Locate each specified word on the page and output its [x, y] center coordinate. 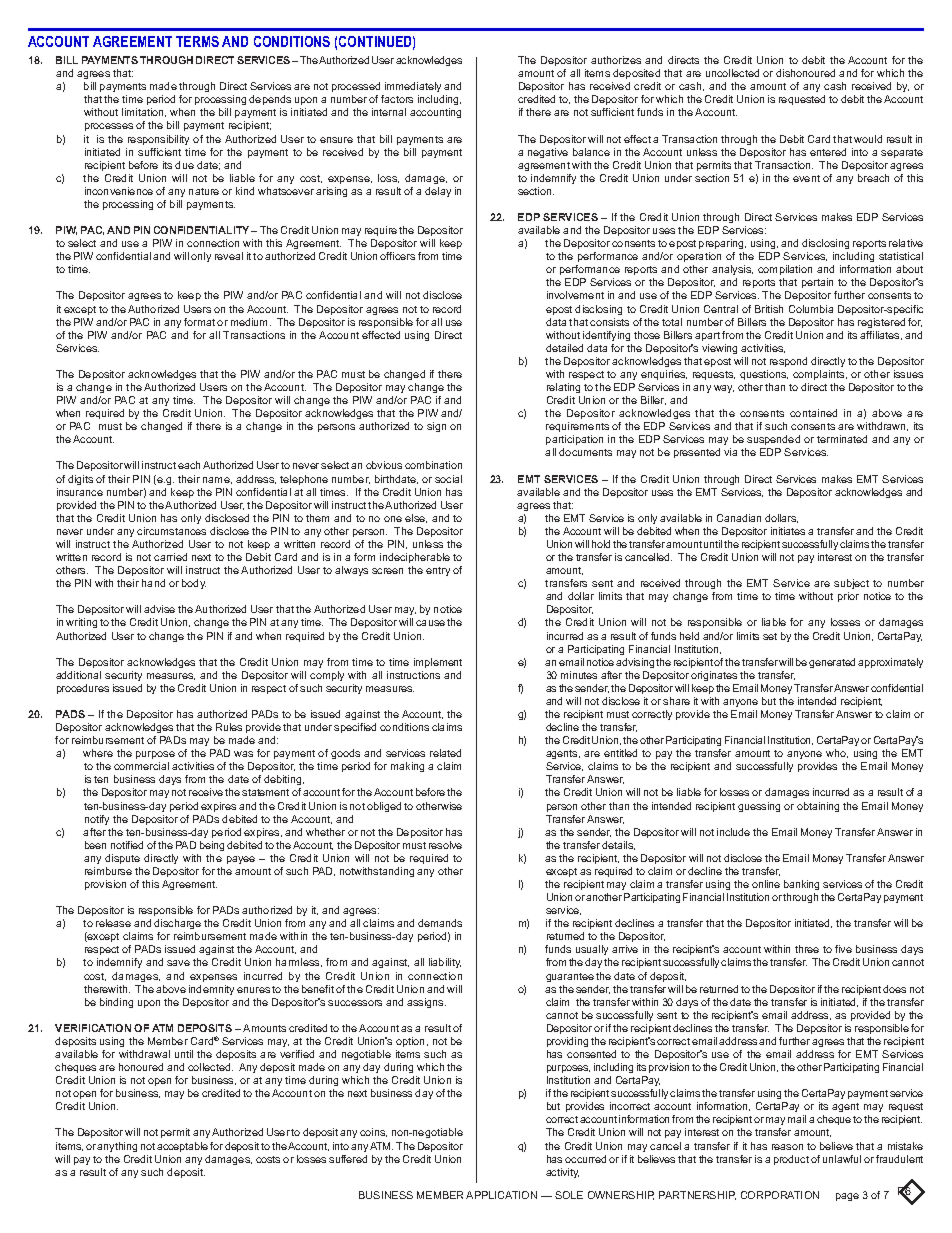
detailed [564, 348]
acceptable [182, 1147]
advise [159, 609]
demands [440, 923]
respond [788, 362]
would [868, 139]
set [770, 636]
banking [801, 885]
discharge [177, 924]
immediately [413, 89]
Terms [197, 41]
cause [430, 623]
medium [251, 322]
